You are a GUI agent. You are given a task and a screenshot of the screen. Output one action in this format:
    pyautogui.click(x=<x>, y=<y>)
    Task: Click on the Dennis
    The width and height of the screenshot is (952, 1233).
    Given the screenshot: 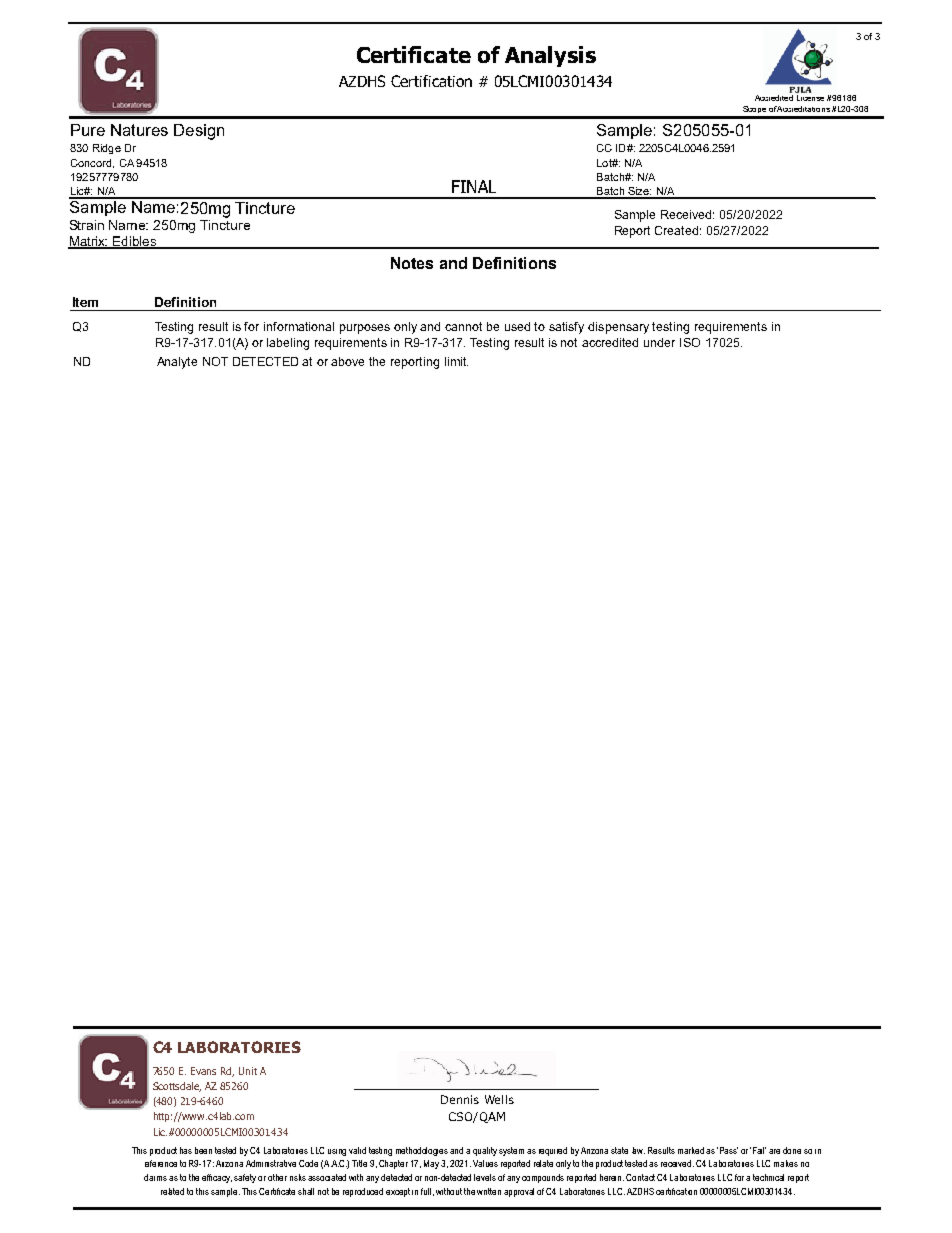 What is the action you would take?
    pyautogui.click(x=460, y=1099)
